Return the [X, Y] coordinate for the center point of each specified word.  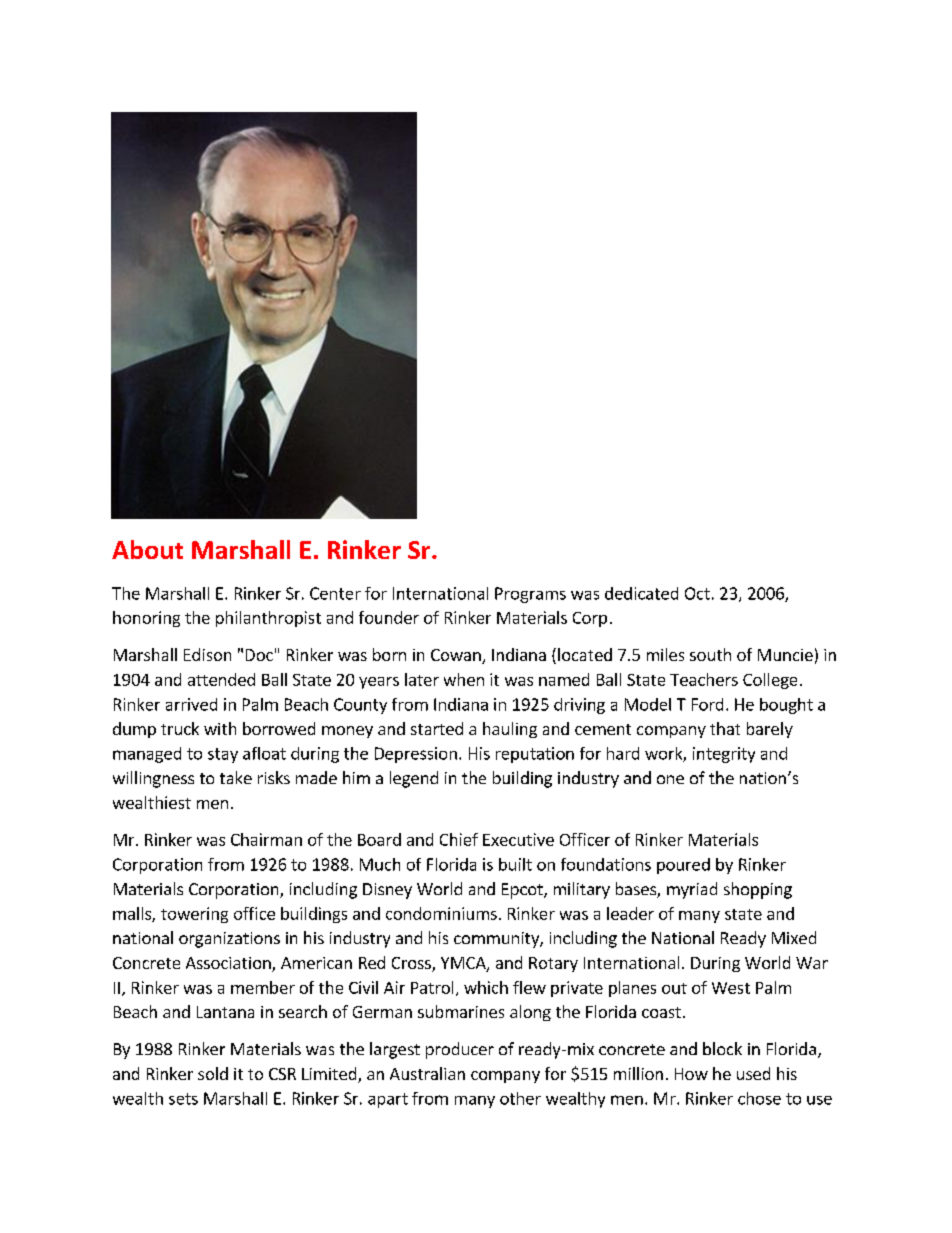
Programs [530, 595]
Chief [459, 839]
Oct [697, 593]
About [147, 549]
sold [213, 1073]
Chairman [266, 839]
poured [683, 866]
